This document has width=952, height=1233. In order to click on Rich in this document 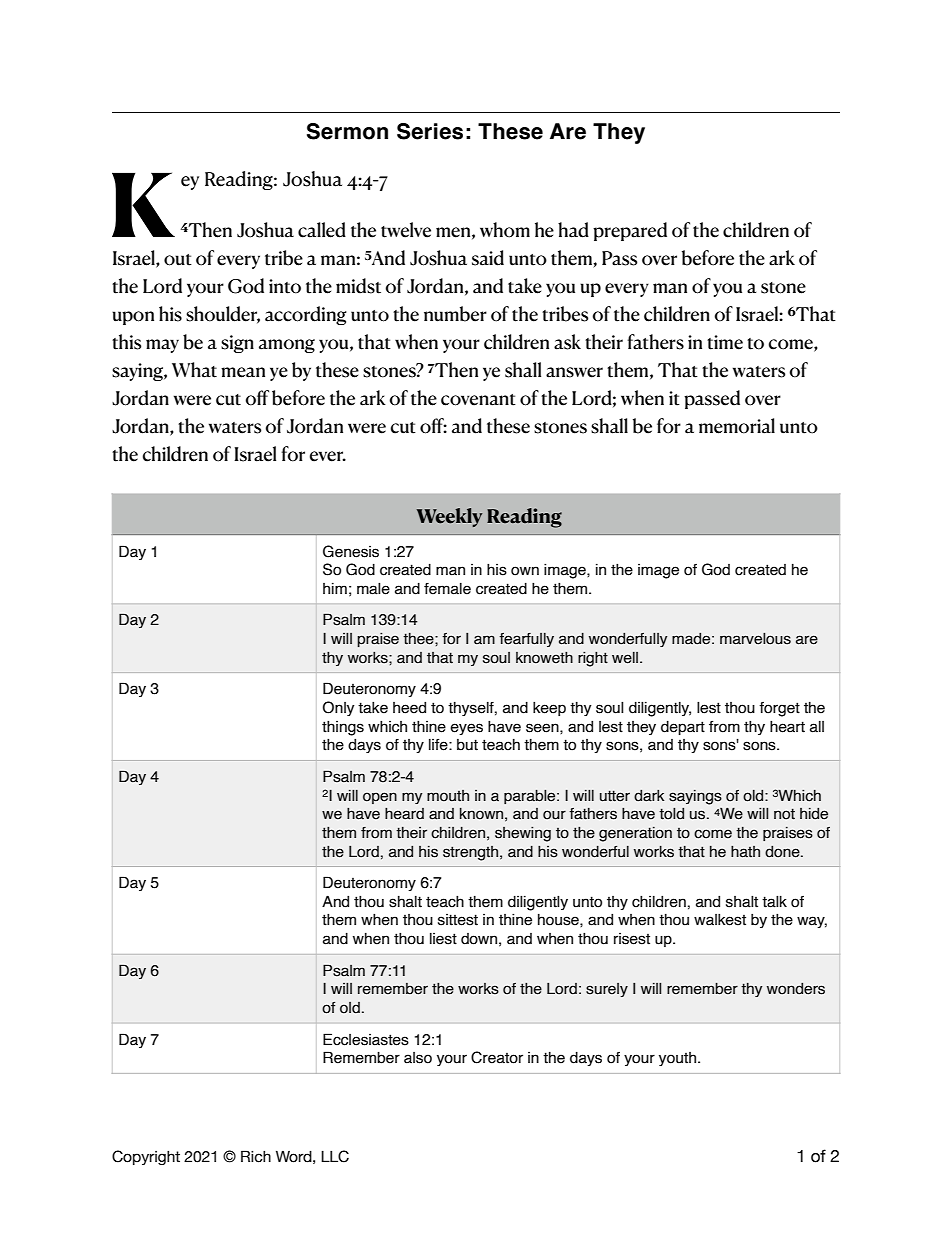, I will do `click(256, 1156)`.
